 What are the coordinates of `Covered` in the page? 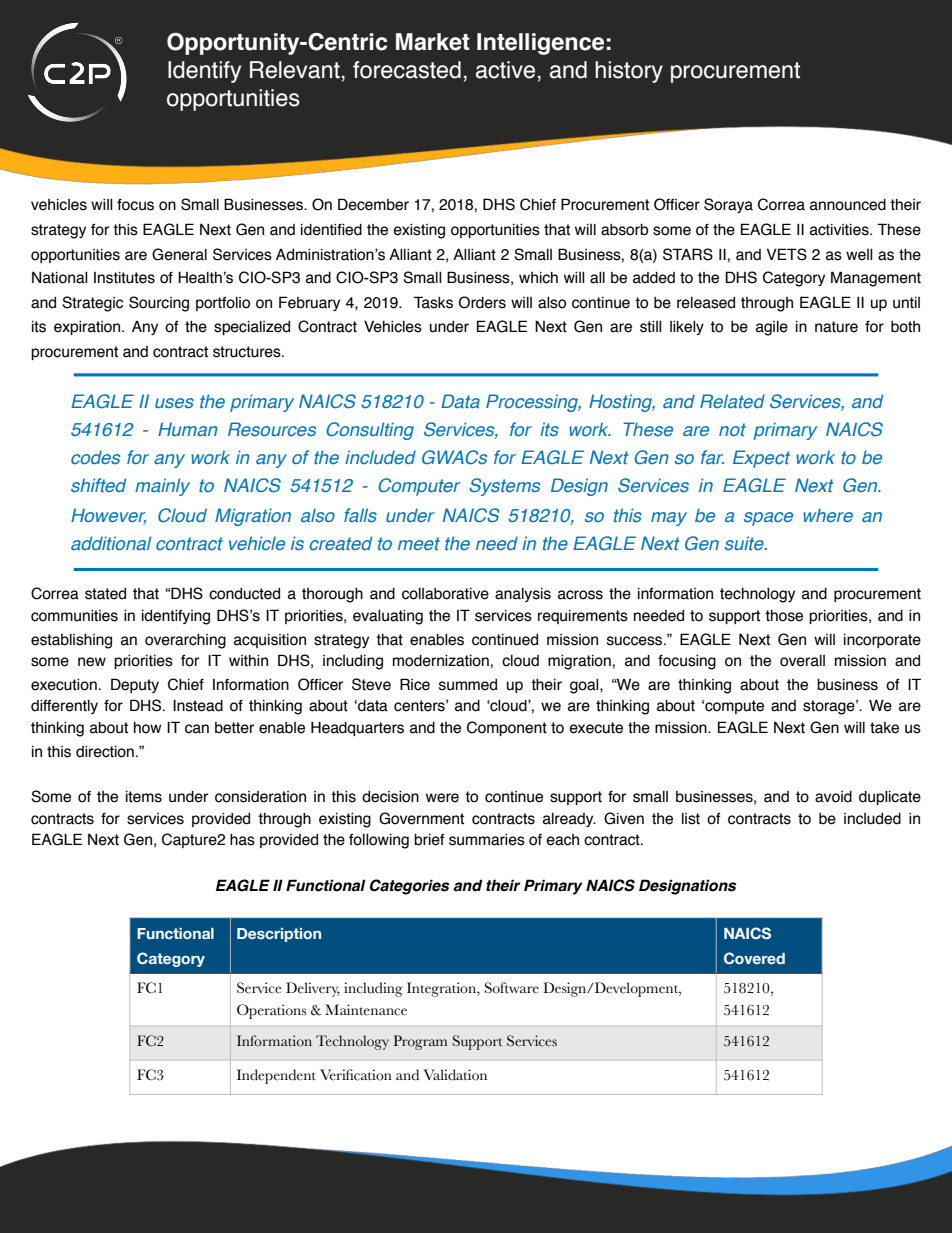 It's located at (754, 958).
